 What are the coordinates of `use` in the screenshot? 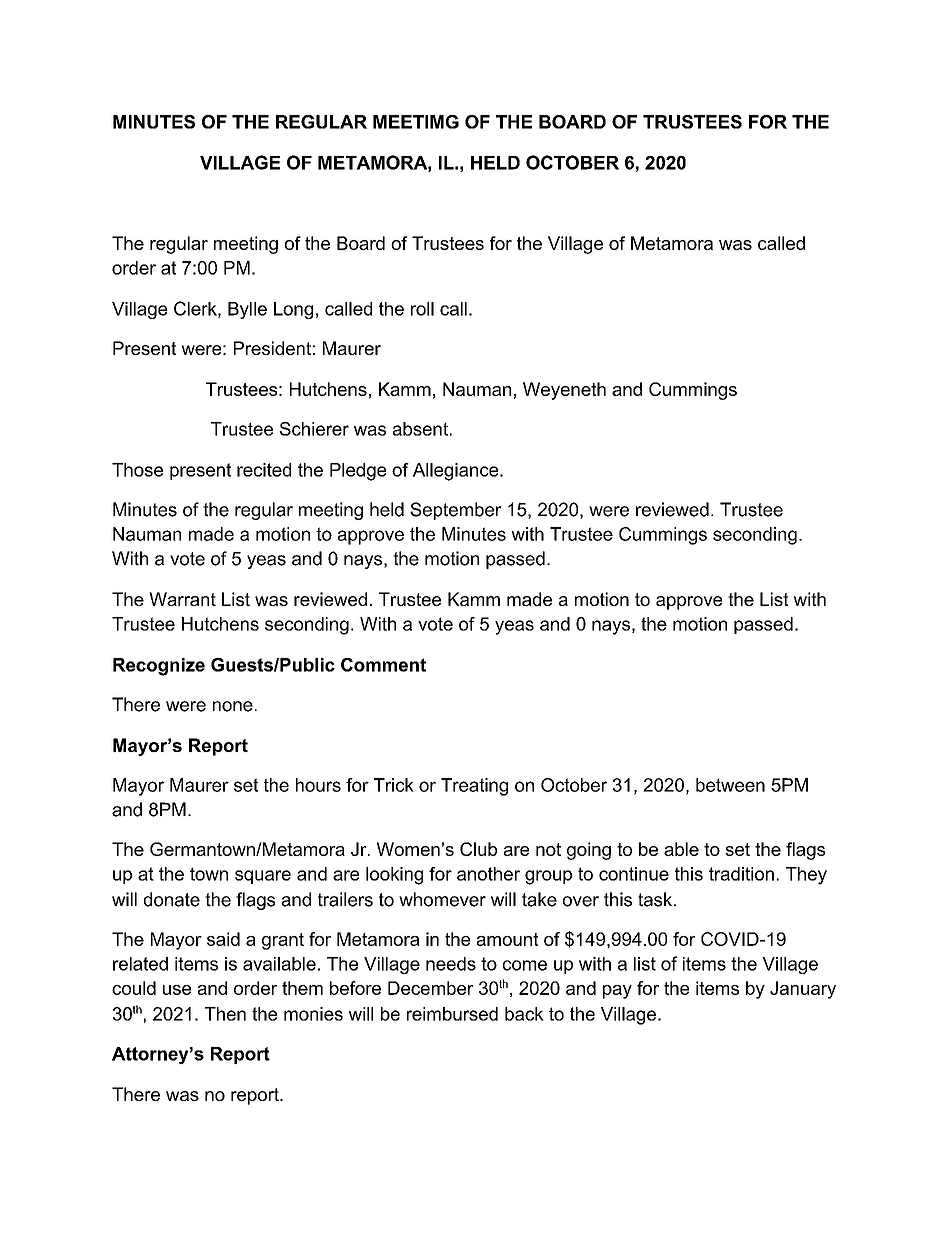 It's located at (177, 990).
